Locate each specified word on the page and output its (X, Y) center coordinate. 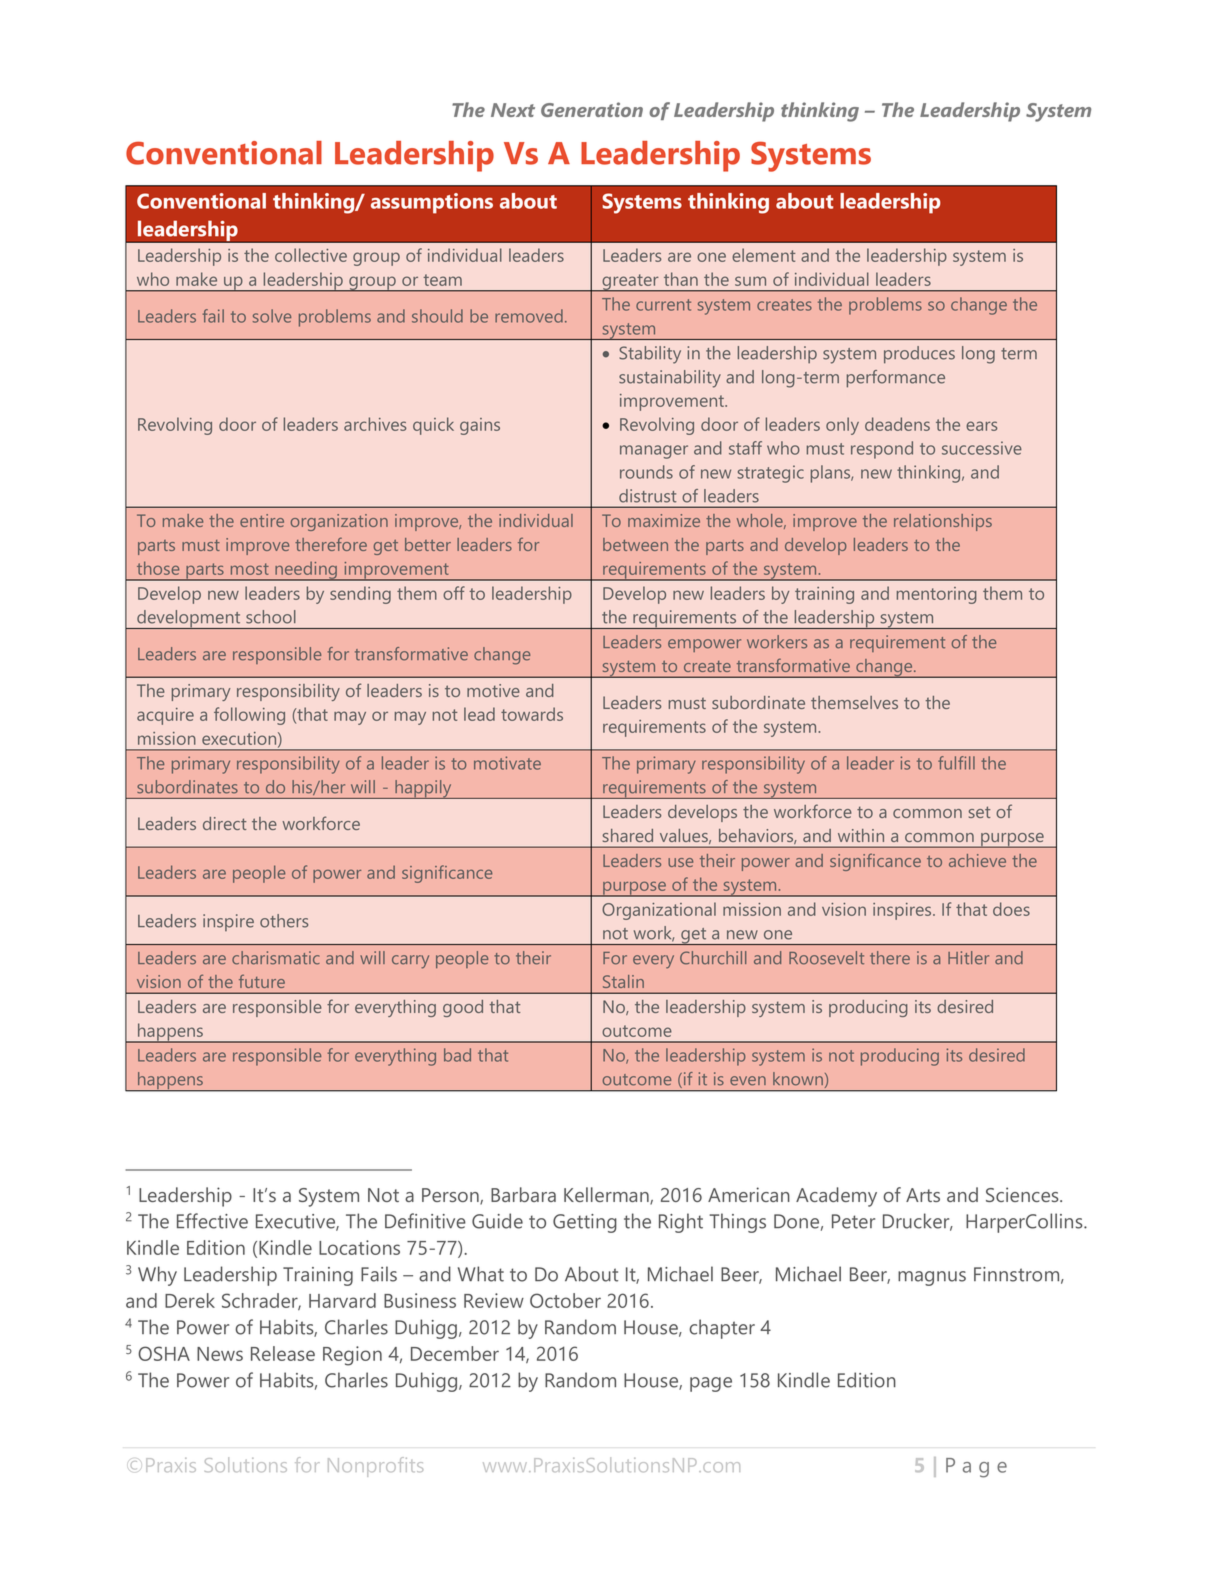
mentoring (937, 595)
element (763, 255)
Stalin (623, 981)
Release (283, 1353)
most (250, 569)
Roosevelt (826, 958)
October (565, 1300)
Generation (592, 109)
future (262, 981)
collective (311, 255)
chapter (722, 1329)
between (635, 544)
